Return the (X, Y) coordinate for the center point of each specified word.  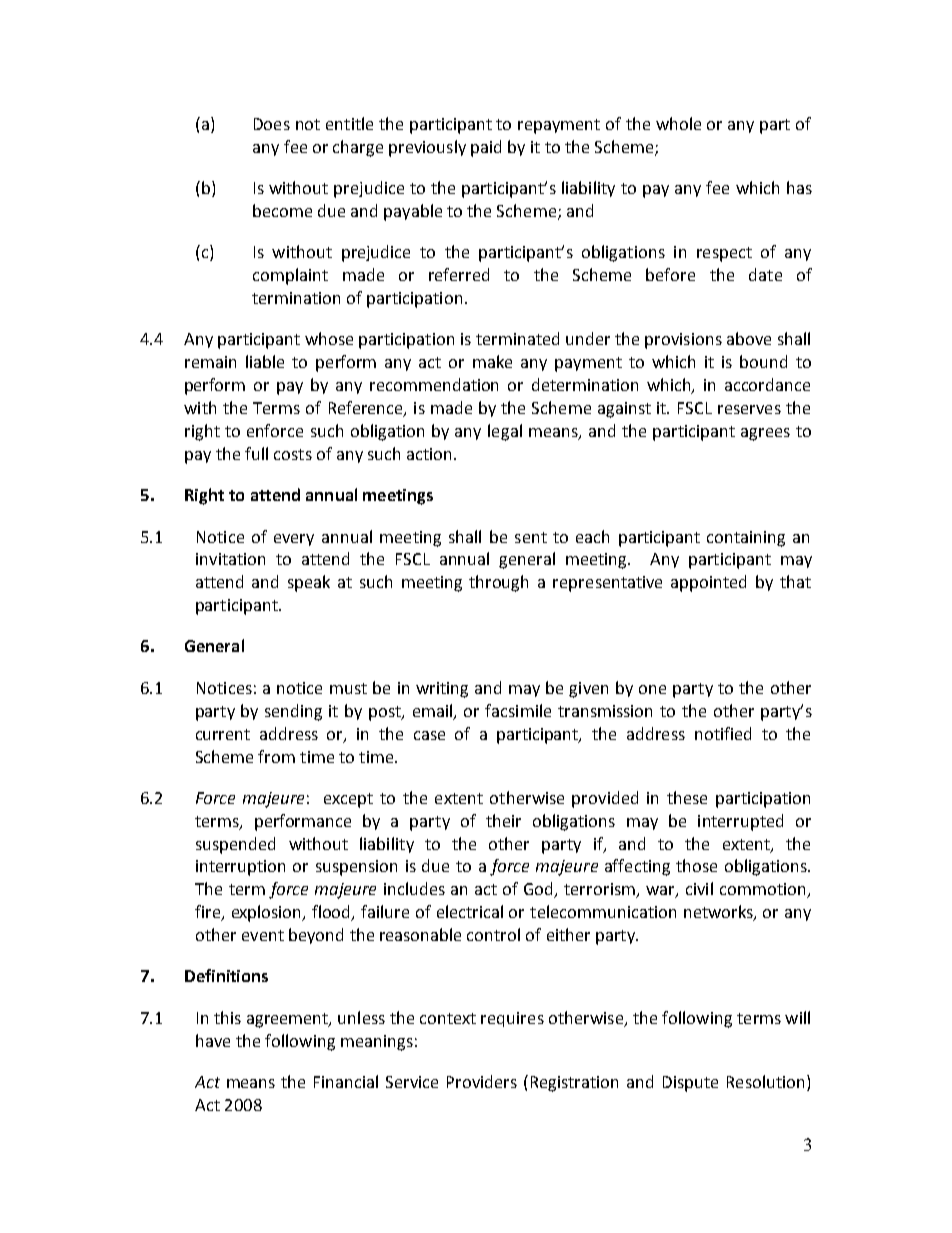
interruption (240, 868)
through (498, 583)
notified (723, 733)
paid (486, 148)
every (294, 540)
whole (678, 123)
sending (293, 712)
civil (699, 888)
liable (265, 361)
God (540, 890)
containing (746, 539)
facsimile (518, 710)
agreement (289, 1020)
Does (272, 124)
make (492, 361)
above (749, 338)
